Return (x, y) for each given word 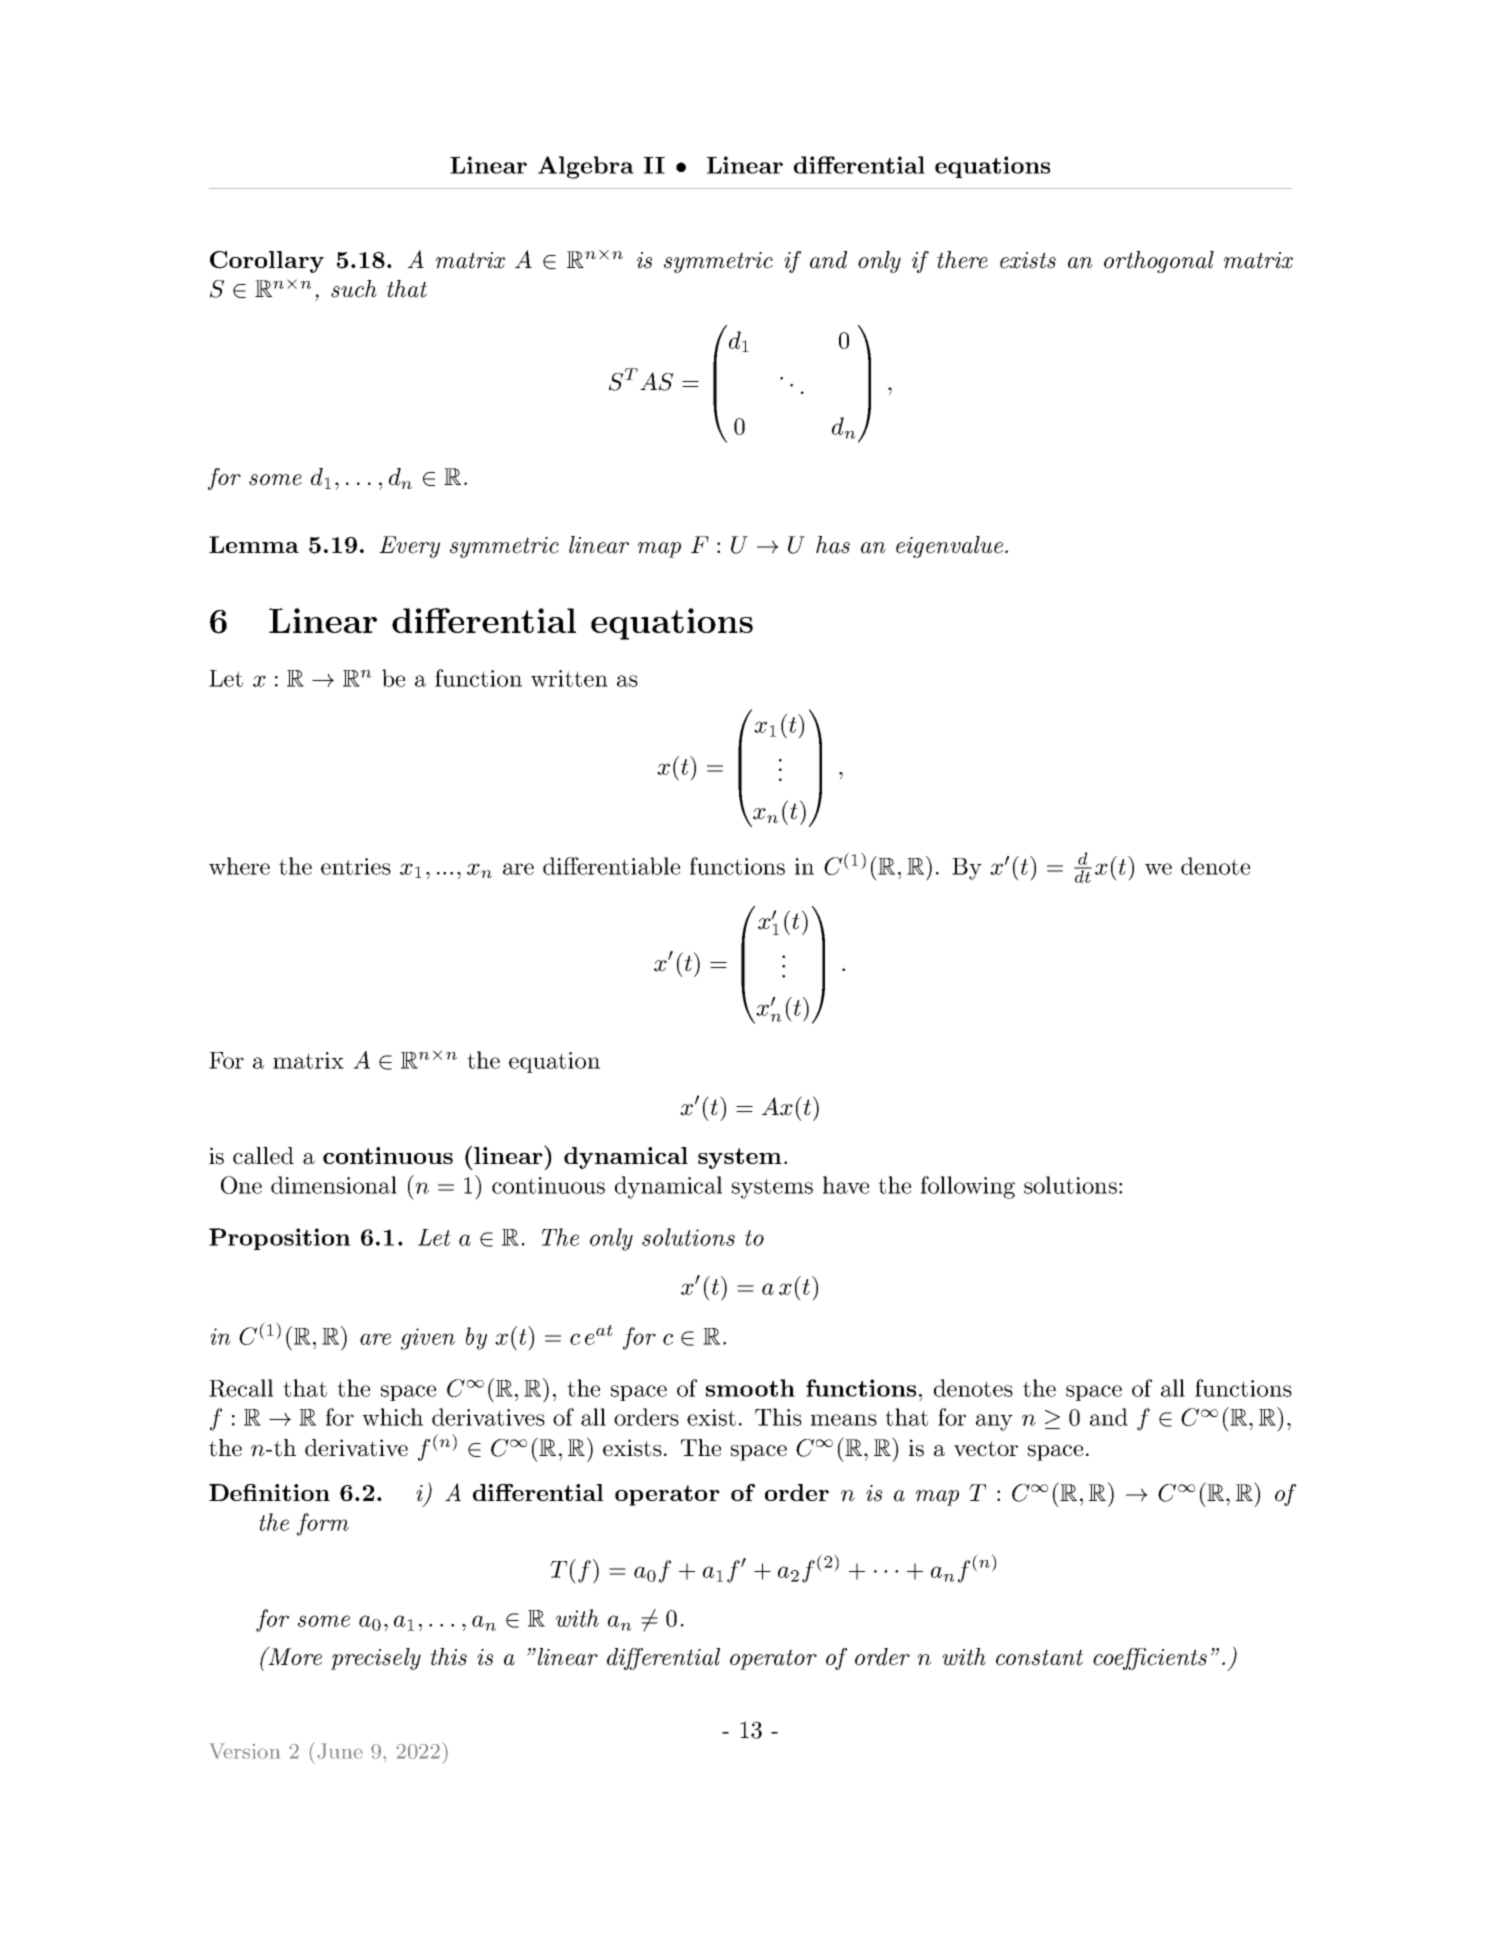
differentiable (611, 866)
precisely (376, 1659)
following (968, 1187)
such (354, 289)
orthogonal (1159, 262)
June (340, 1751)
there (962, 260)
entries (356, 866)
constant (1039, 1657)
